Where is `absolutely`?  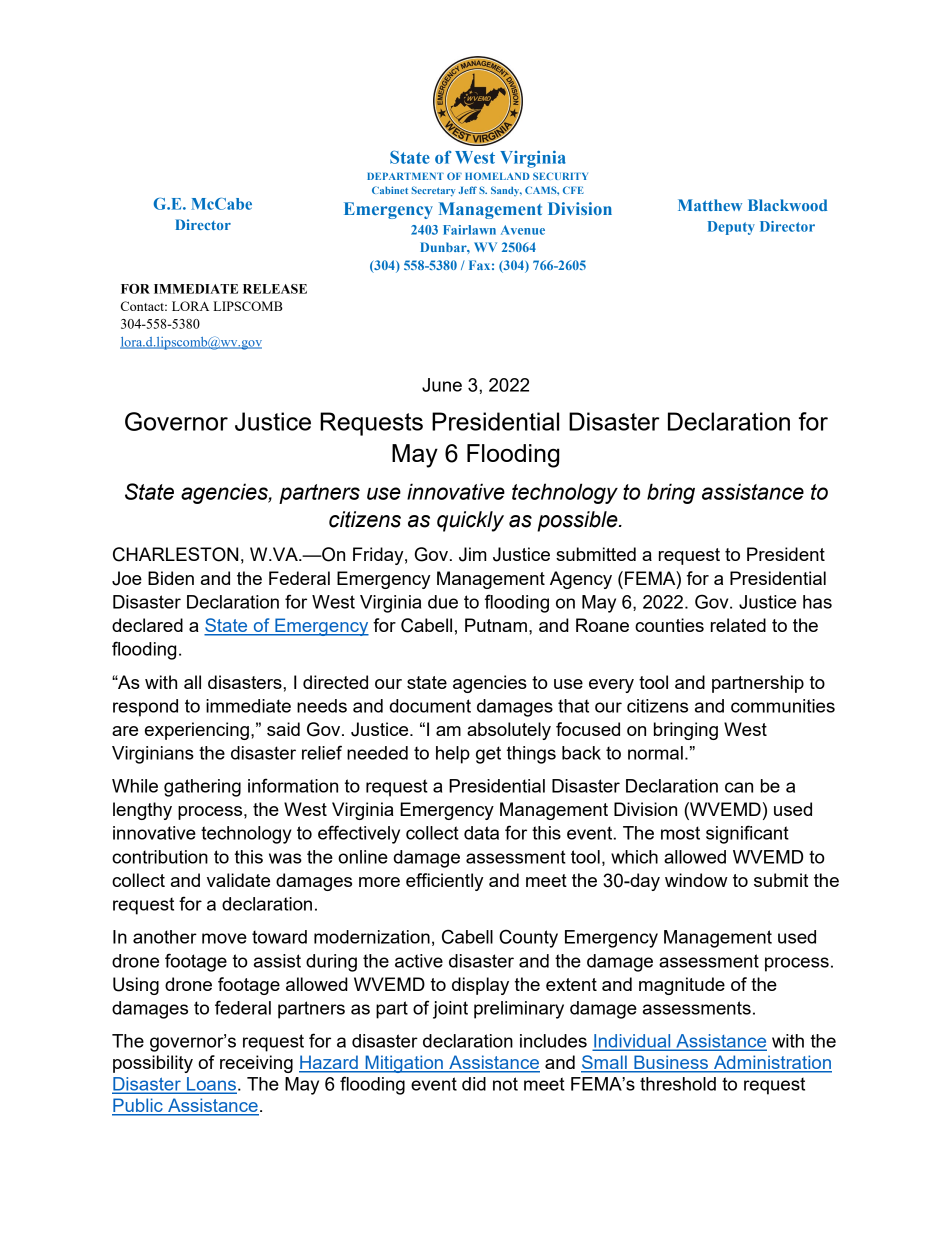 absolutely is located at coordinates (509, 731).
